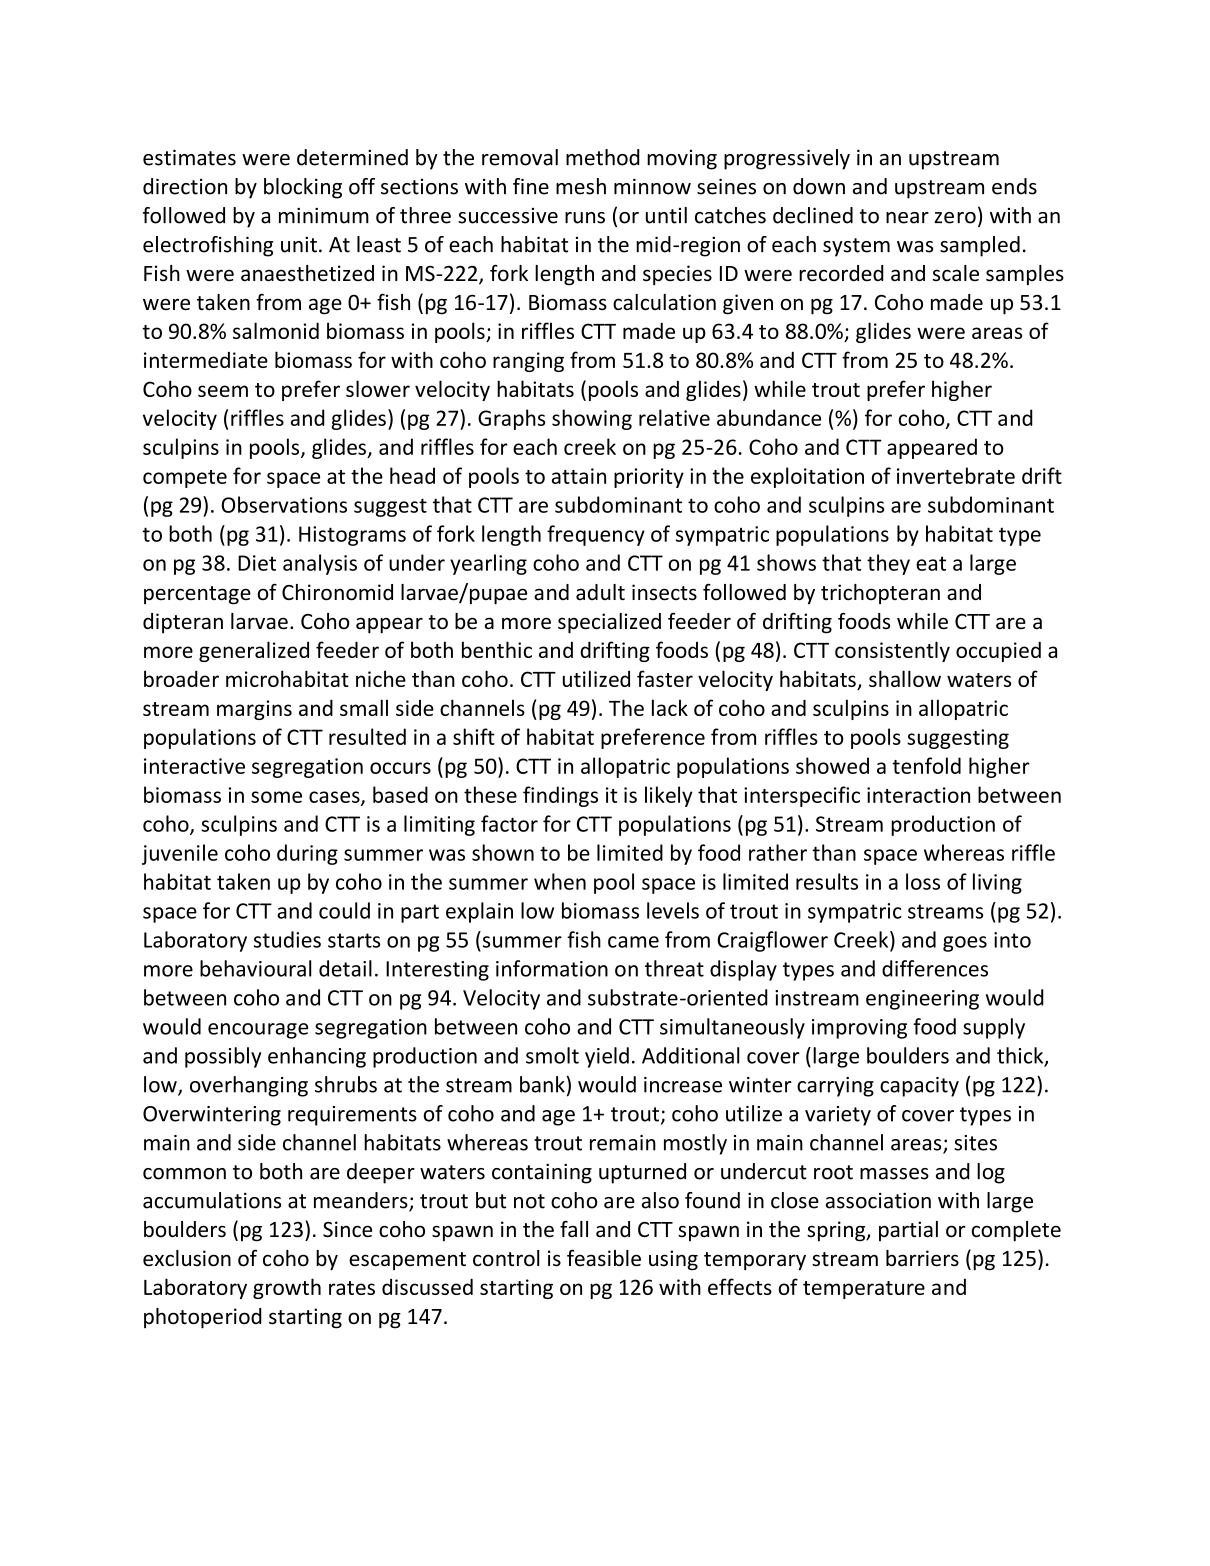 The width and height of the page is (1210, 1566). What do you see at coordinates (604, 1258) in the page?
I see `feasible` at bounding box center [604, 1258].
